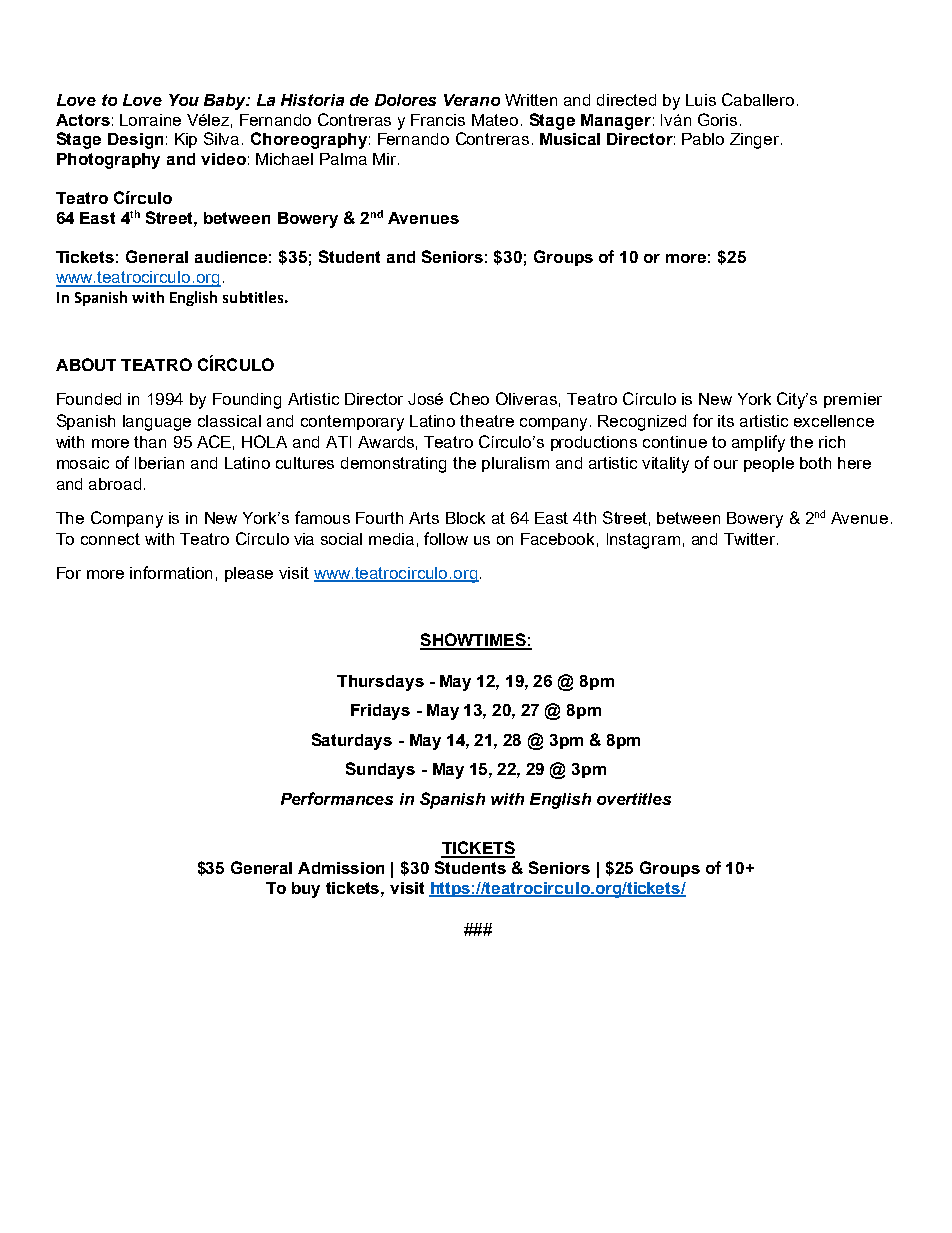 The height and width of the page is (1233, 952). What do you see at coordinates (495, 120) in the page?
I see `Mateo` at bounding box center [495, 120].
